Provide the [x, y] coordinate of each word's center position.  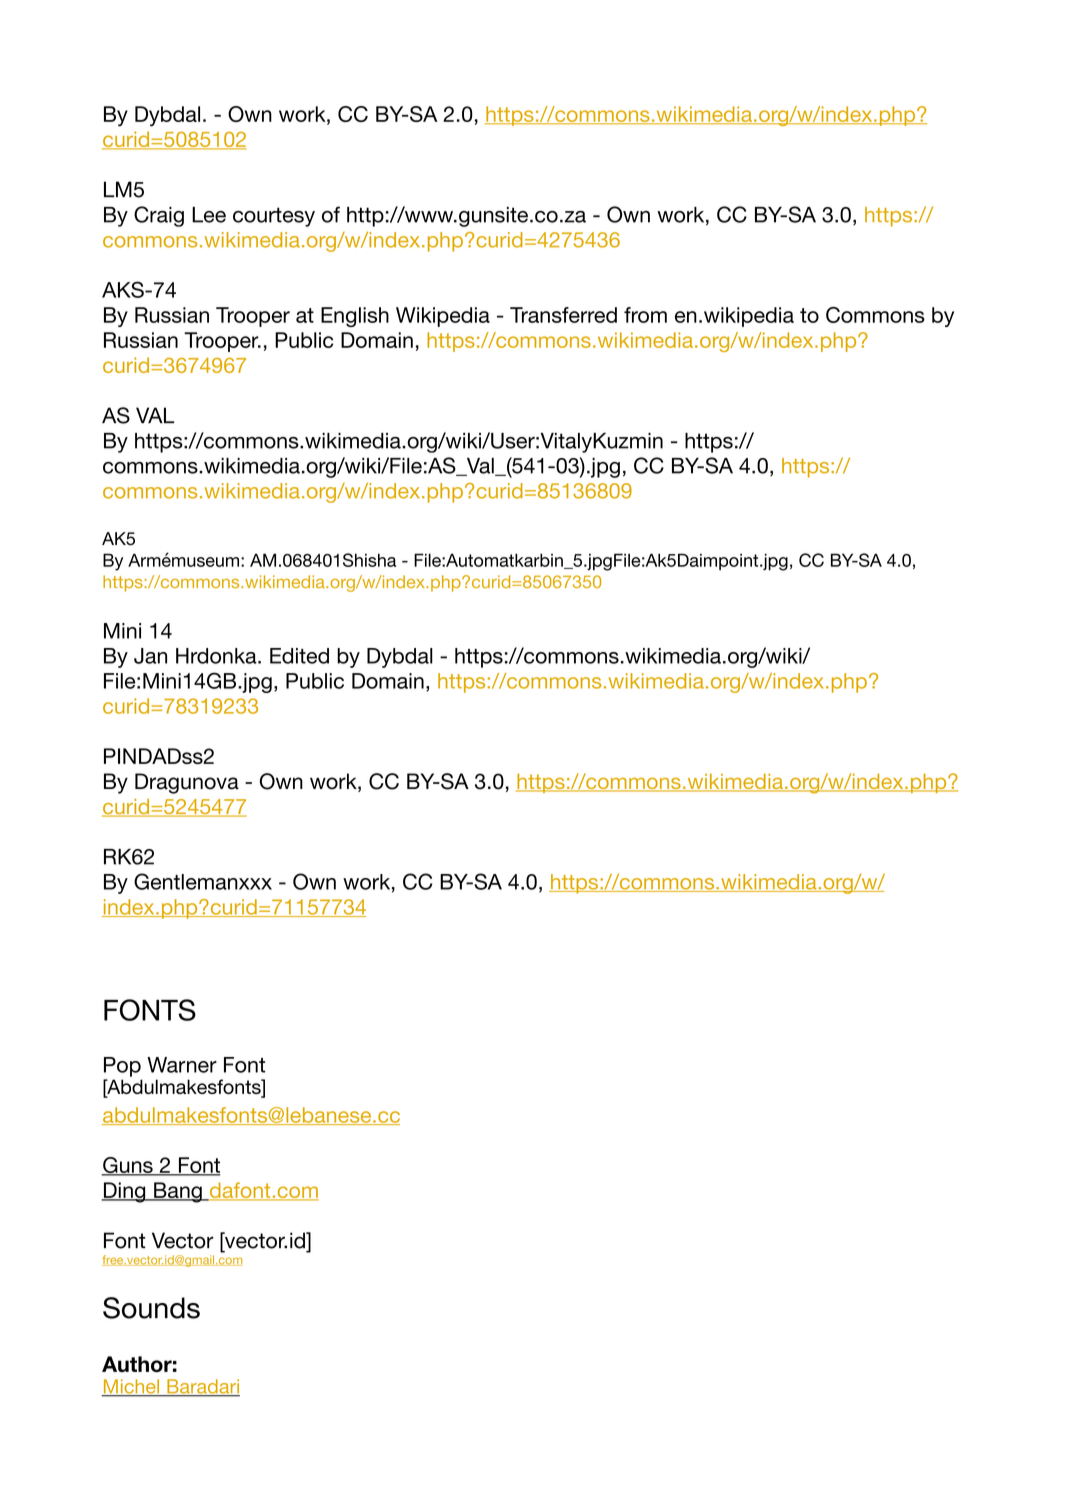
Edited [299, 656]
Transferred [563, 315]
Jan [150, 656]
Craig [159, 216]
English [355, 317]
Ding [124, 1192]
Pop [122, 1067]
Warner [182, 1065]
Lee [209, 215]
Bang [178, 1192]
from [645, 315]
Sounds [151, 1308]
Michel [131, 1387]
